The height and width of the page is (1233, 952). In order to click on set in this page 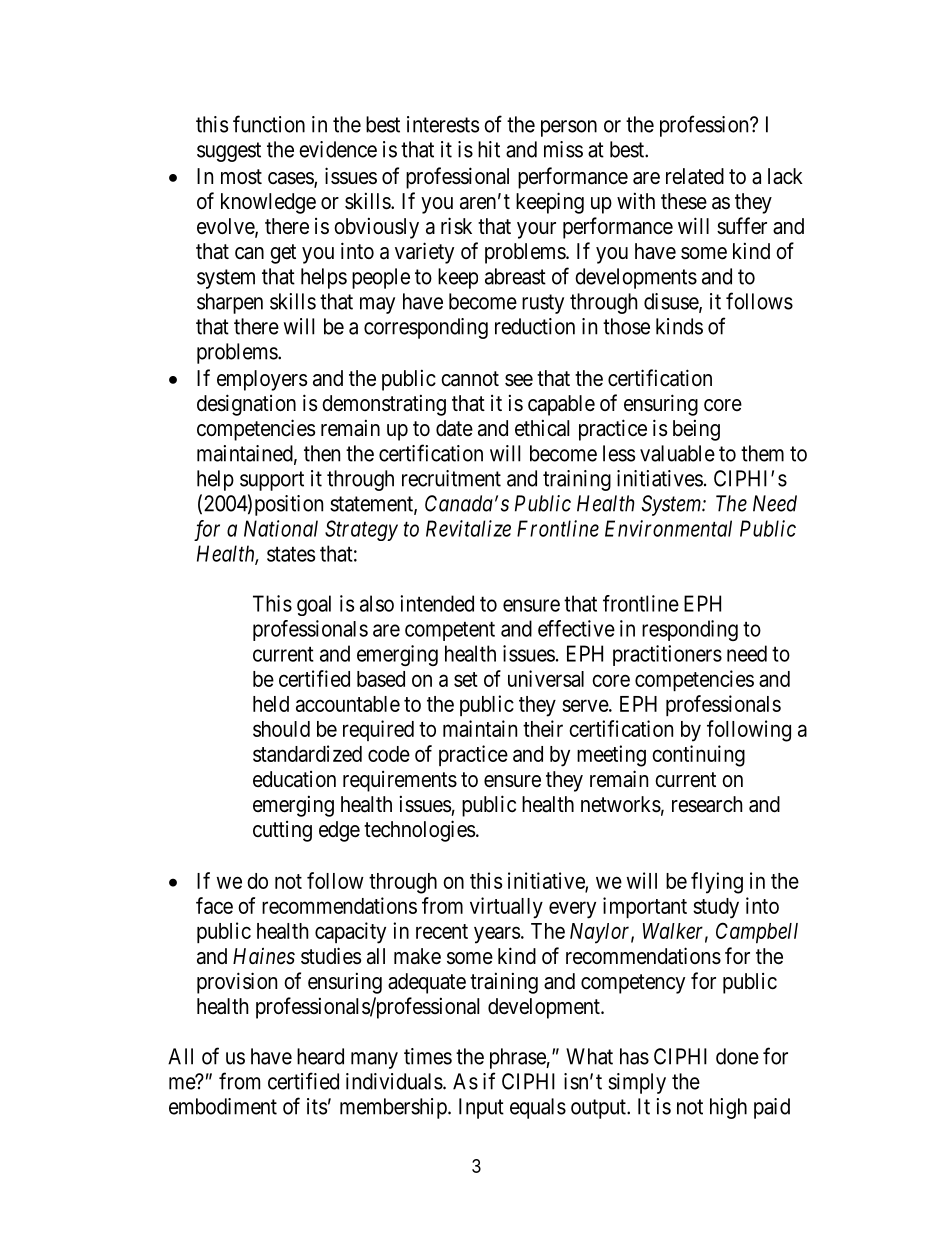, I will do `click(466, 679)`.
